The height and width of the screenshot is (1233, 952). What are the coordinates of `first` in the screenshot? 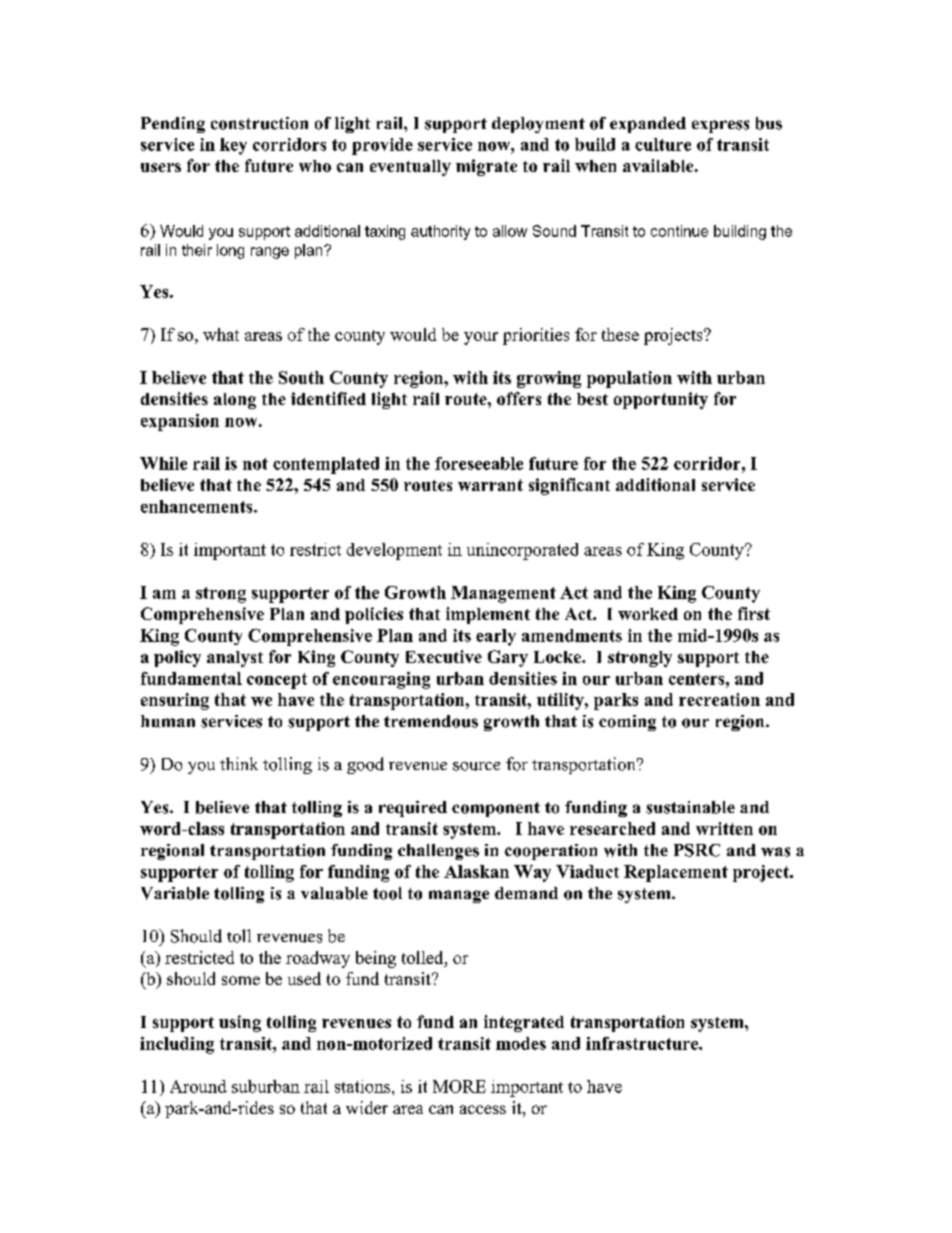 It's located at (754, 613).
